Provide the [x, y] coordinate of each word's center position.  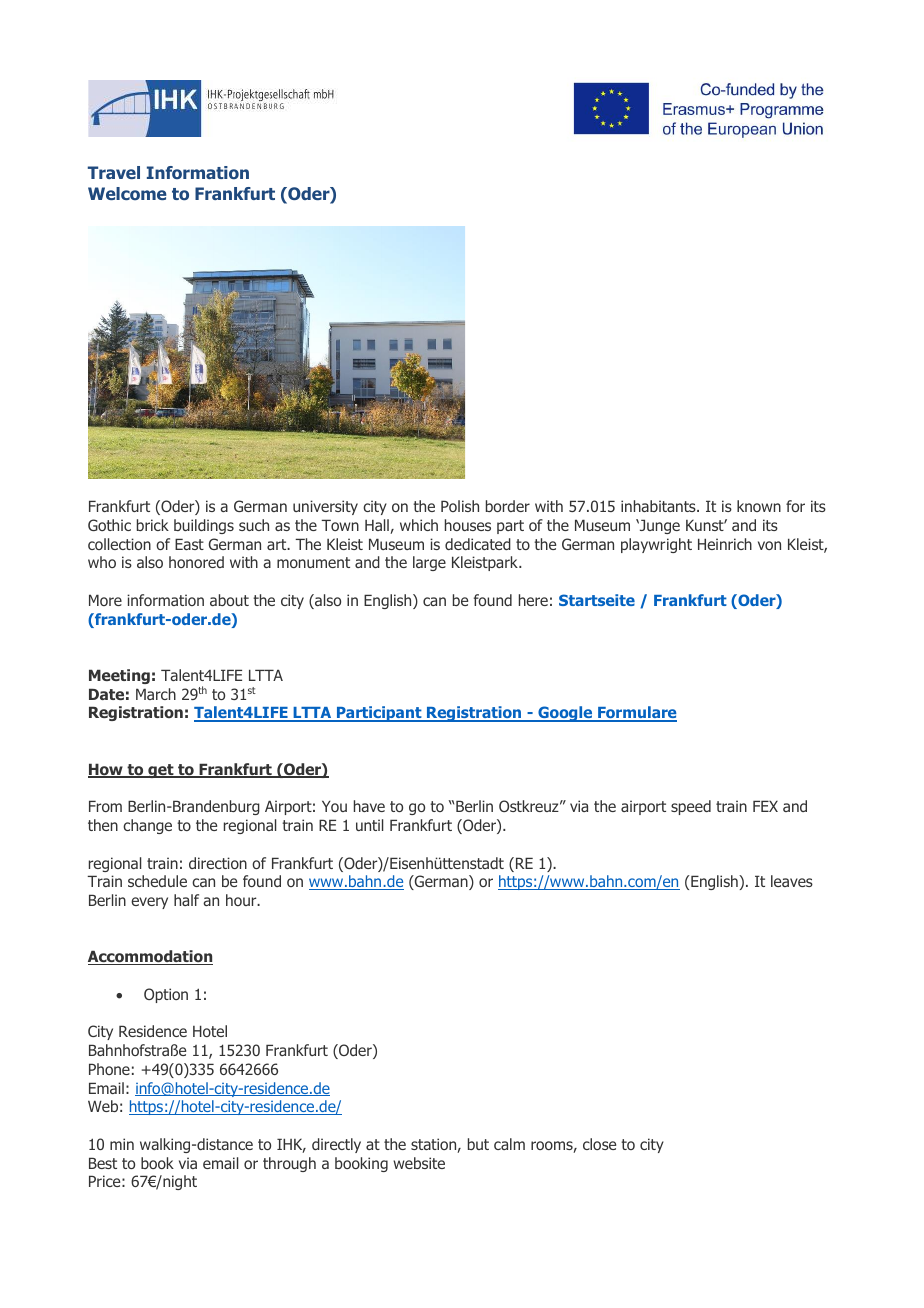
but [478, 1144]
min [122, 1144]
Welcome [127, 193]
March [156, 694]
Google [565, 714]
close [599, 1144]
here [533, 600]
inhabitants [659, 506]
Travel [114, 172]
